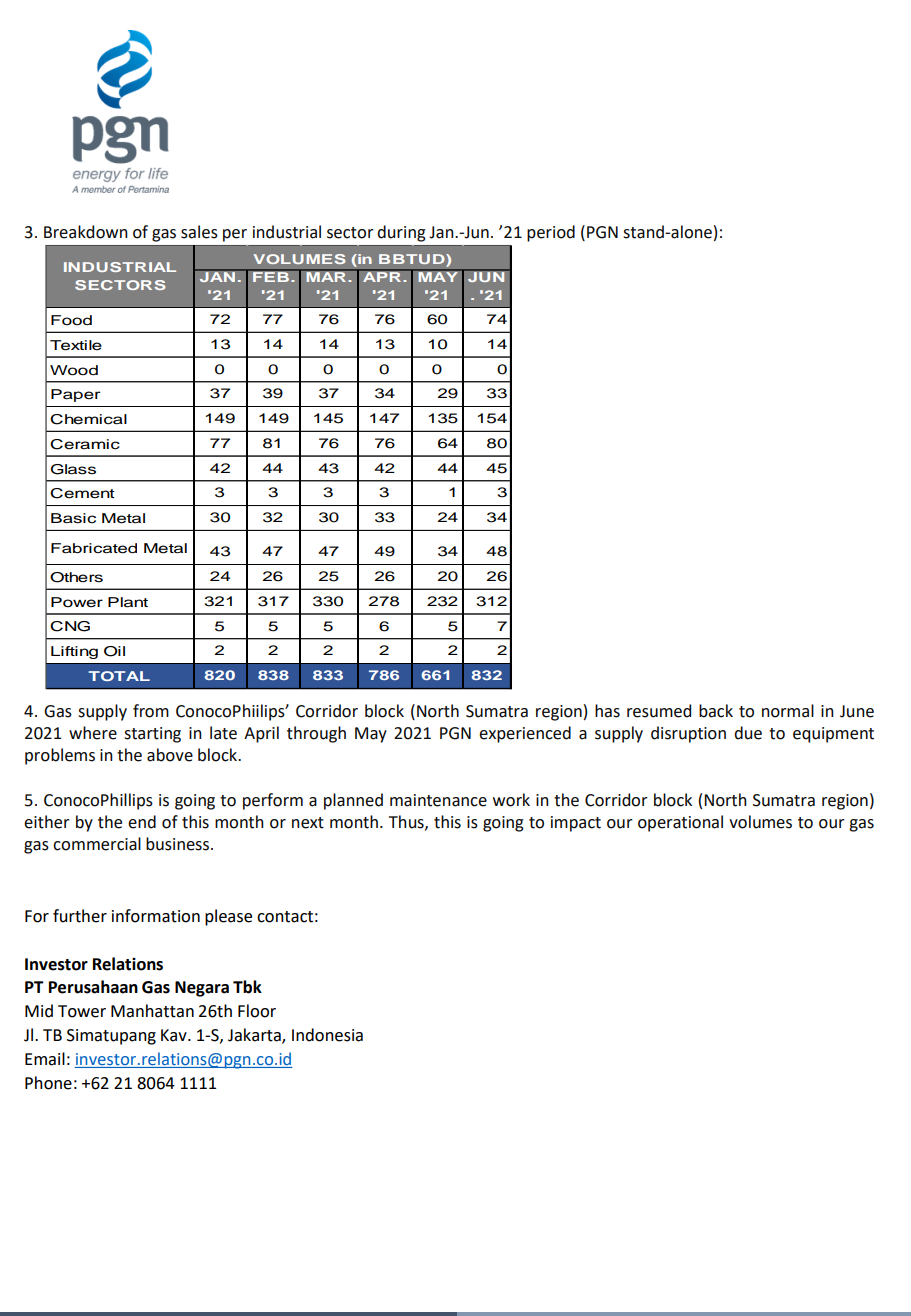  Describe the element at coordinates (128, 602) in the screenshot. I see `Plant` at that location.
